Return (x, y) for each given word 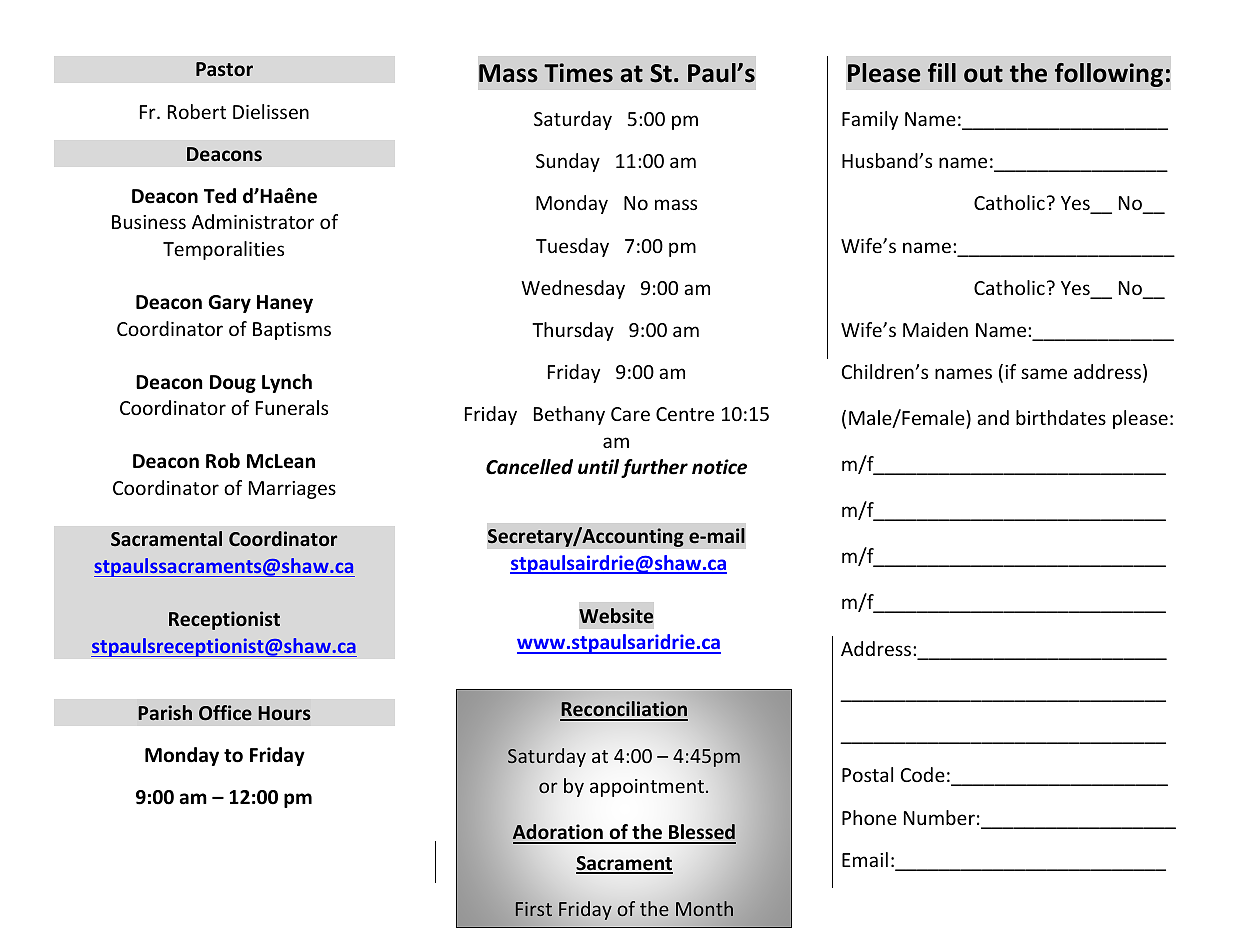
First (534, 909)
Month (704, 908)
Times (578, 73)
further (654, 468)
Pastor (224, 69)
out (983, 74)
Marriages (292, 490)
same (1044, 373)
